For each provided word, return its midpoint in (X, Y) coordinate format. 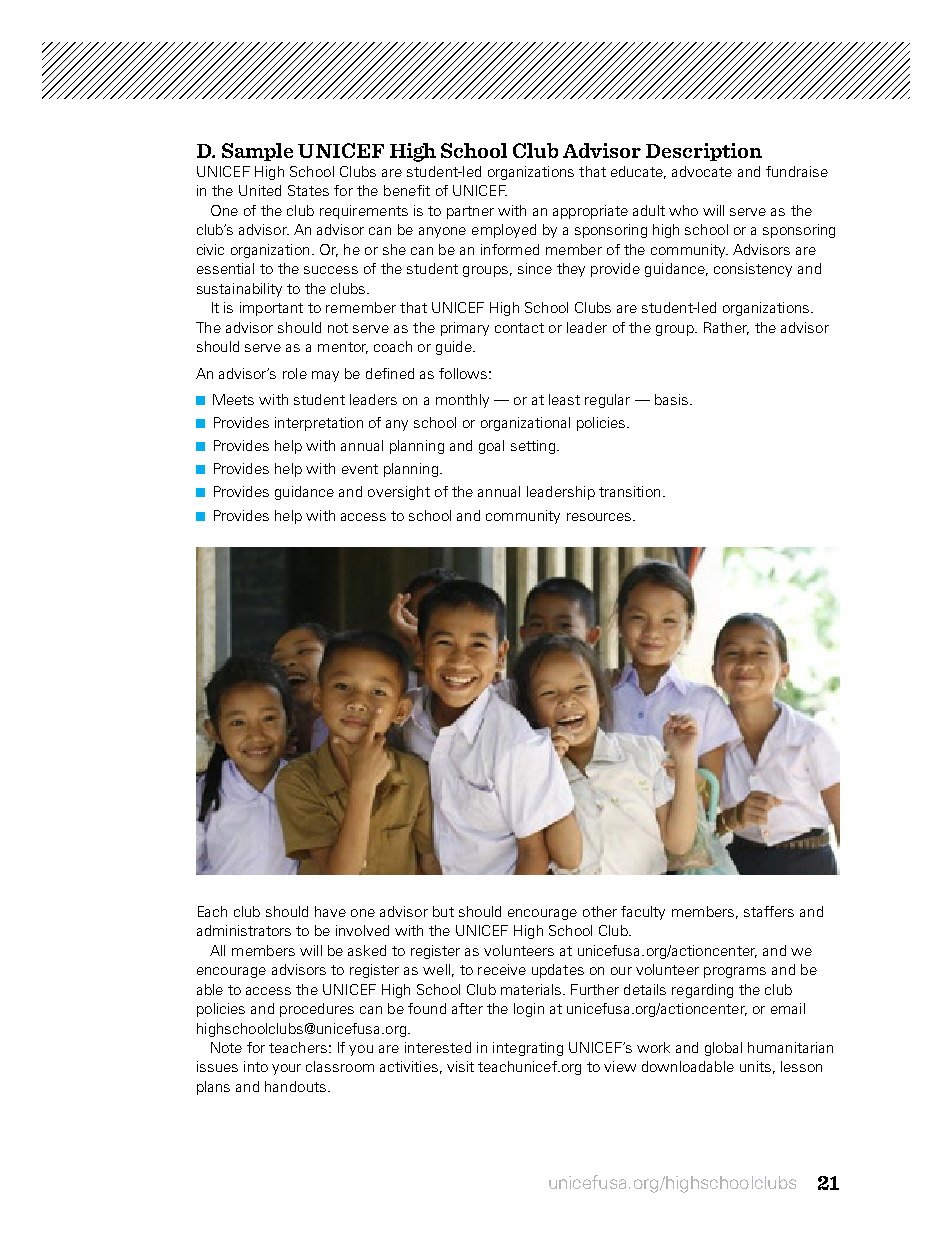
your (286, 1069)
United (260, 190)
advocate (702, 171)
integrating (528, 1049)
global (723, 1049)
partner (470, 212)
